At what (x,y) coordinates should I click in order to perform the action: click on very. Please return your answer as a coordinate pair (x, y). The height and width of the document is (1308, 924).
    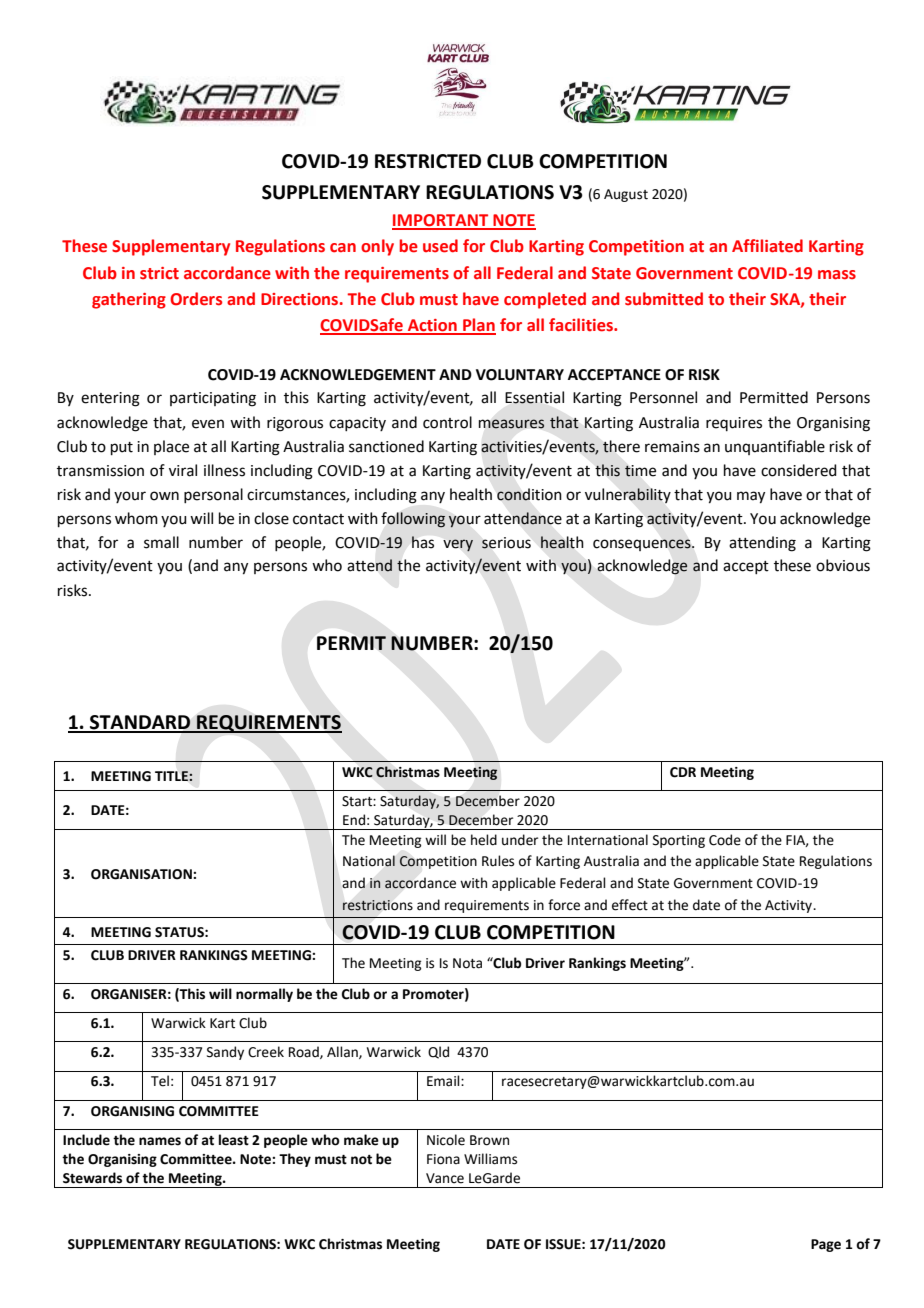
    Looking at the image, I should click on (458, 545).
